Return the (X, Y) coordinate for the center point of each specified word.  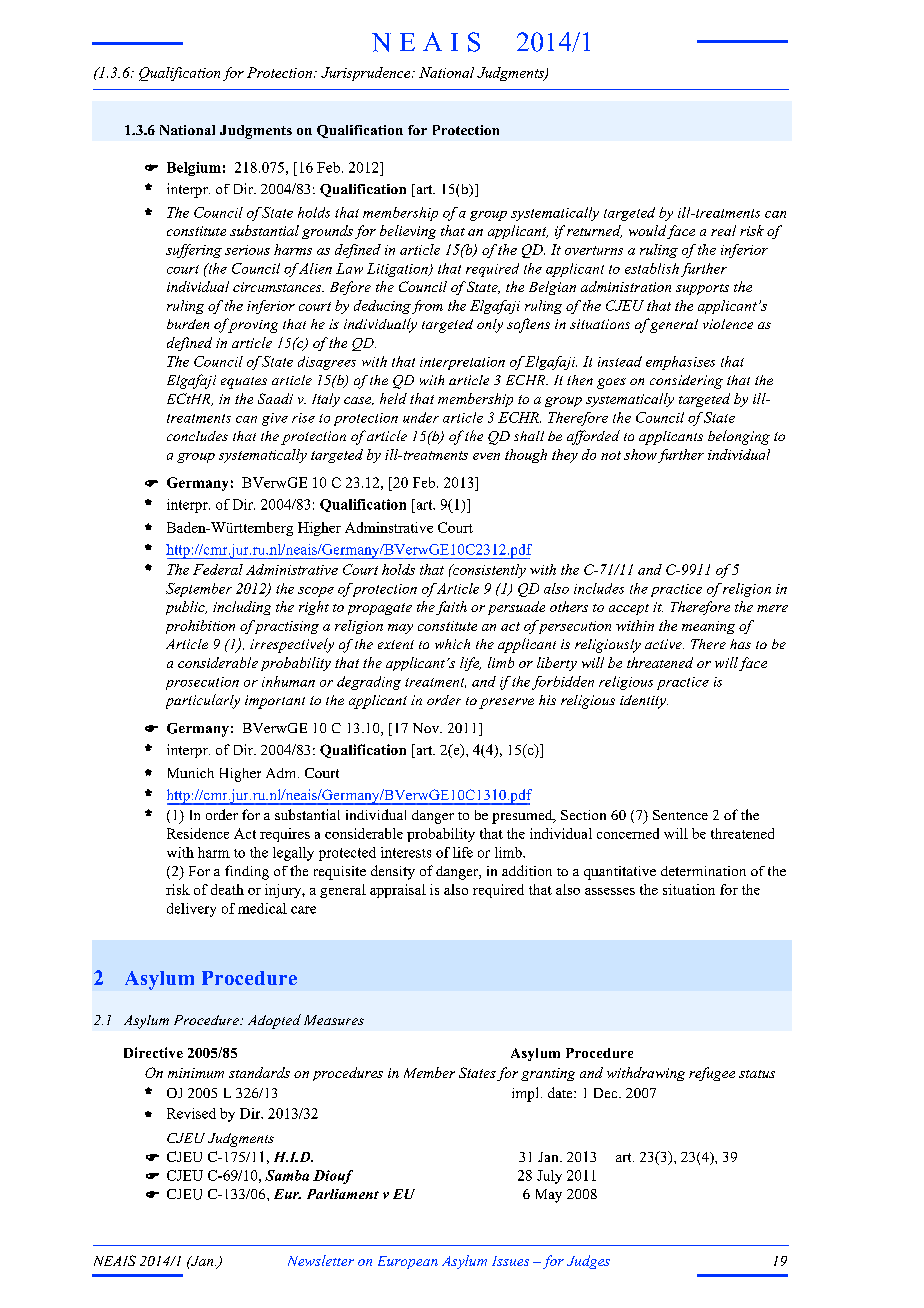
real (723, 230)
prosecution (202, 683)
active (664, 644)
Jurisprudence (367, 74)
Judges (588, 1262)
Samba (287, 1175)
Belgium (194, 169)
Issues (510, 1261)
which (452, 644)
